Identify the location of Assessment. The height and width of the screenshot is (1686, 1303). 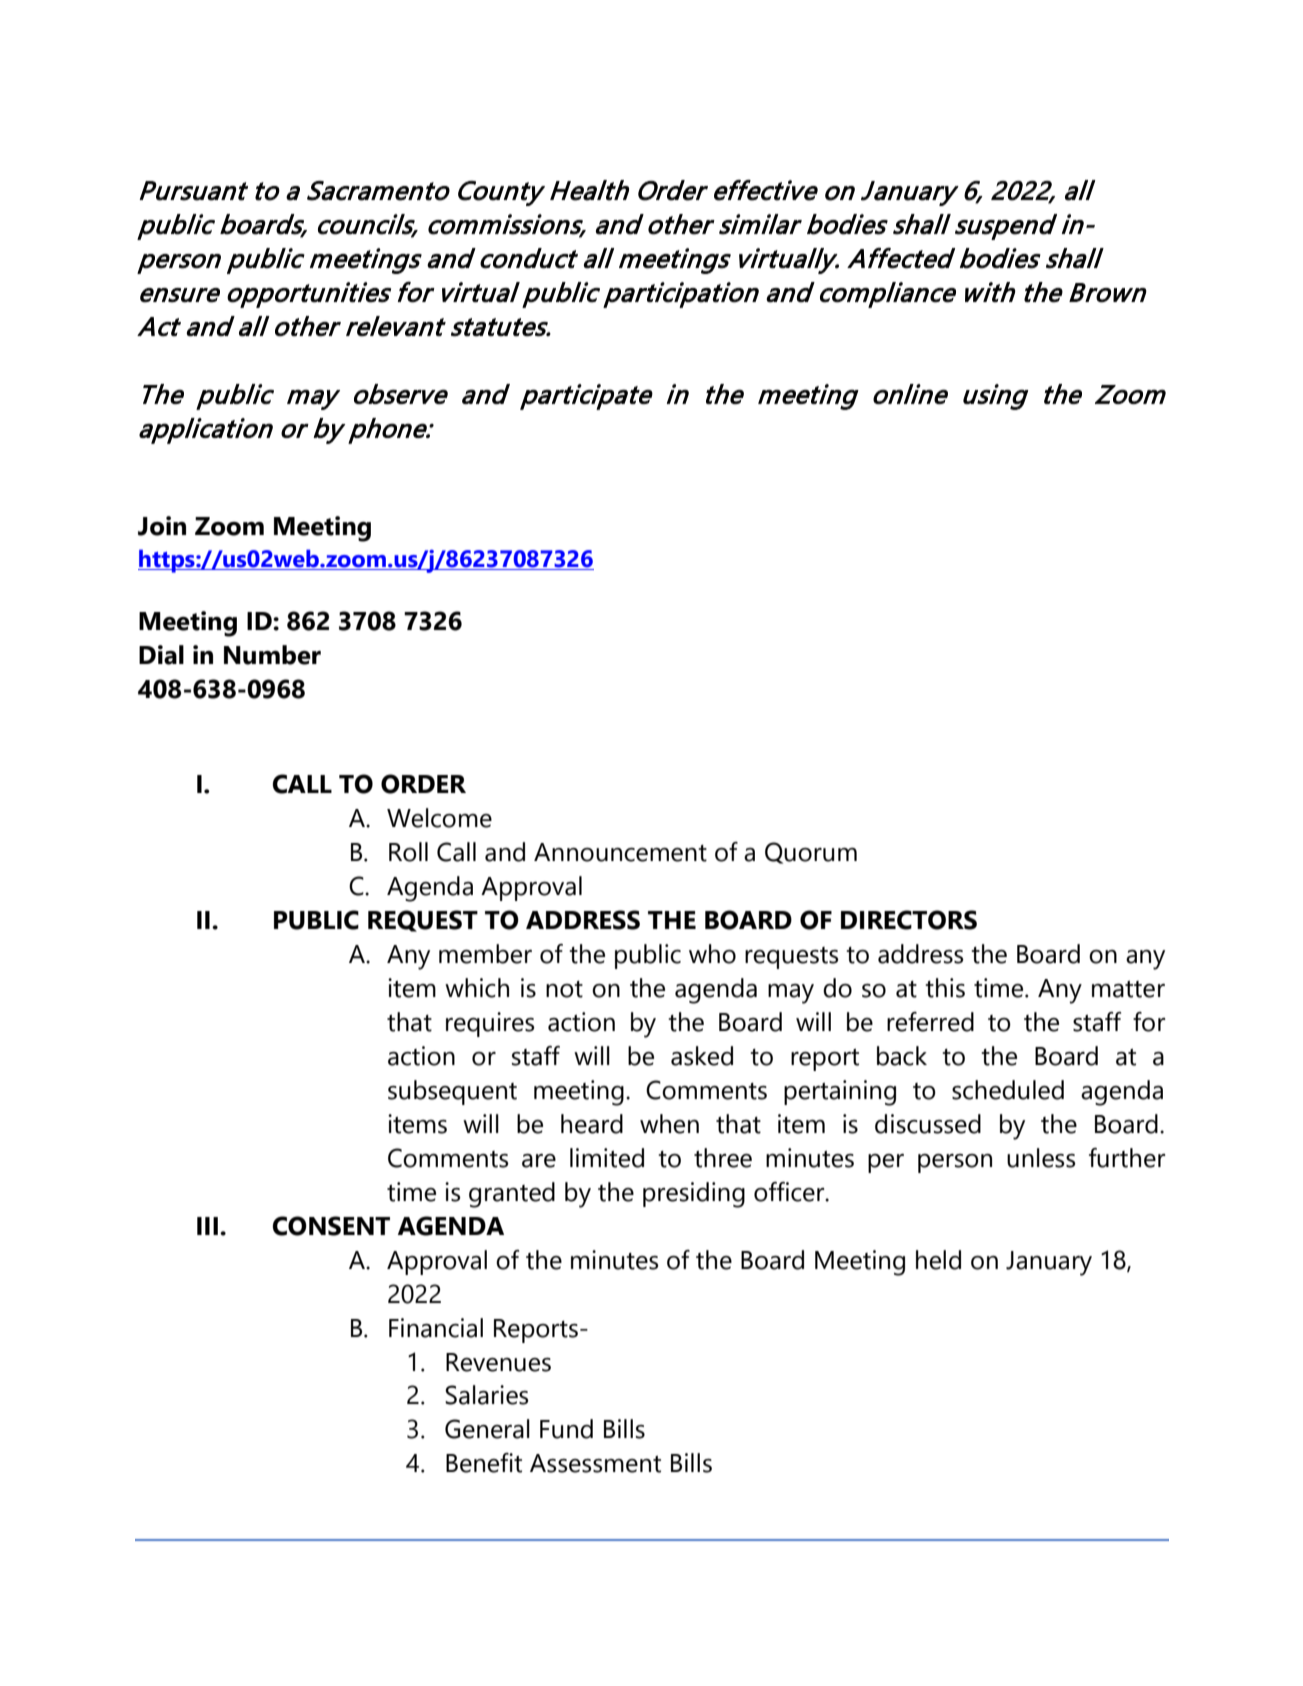
(595, 1463).
